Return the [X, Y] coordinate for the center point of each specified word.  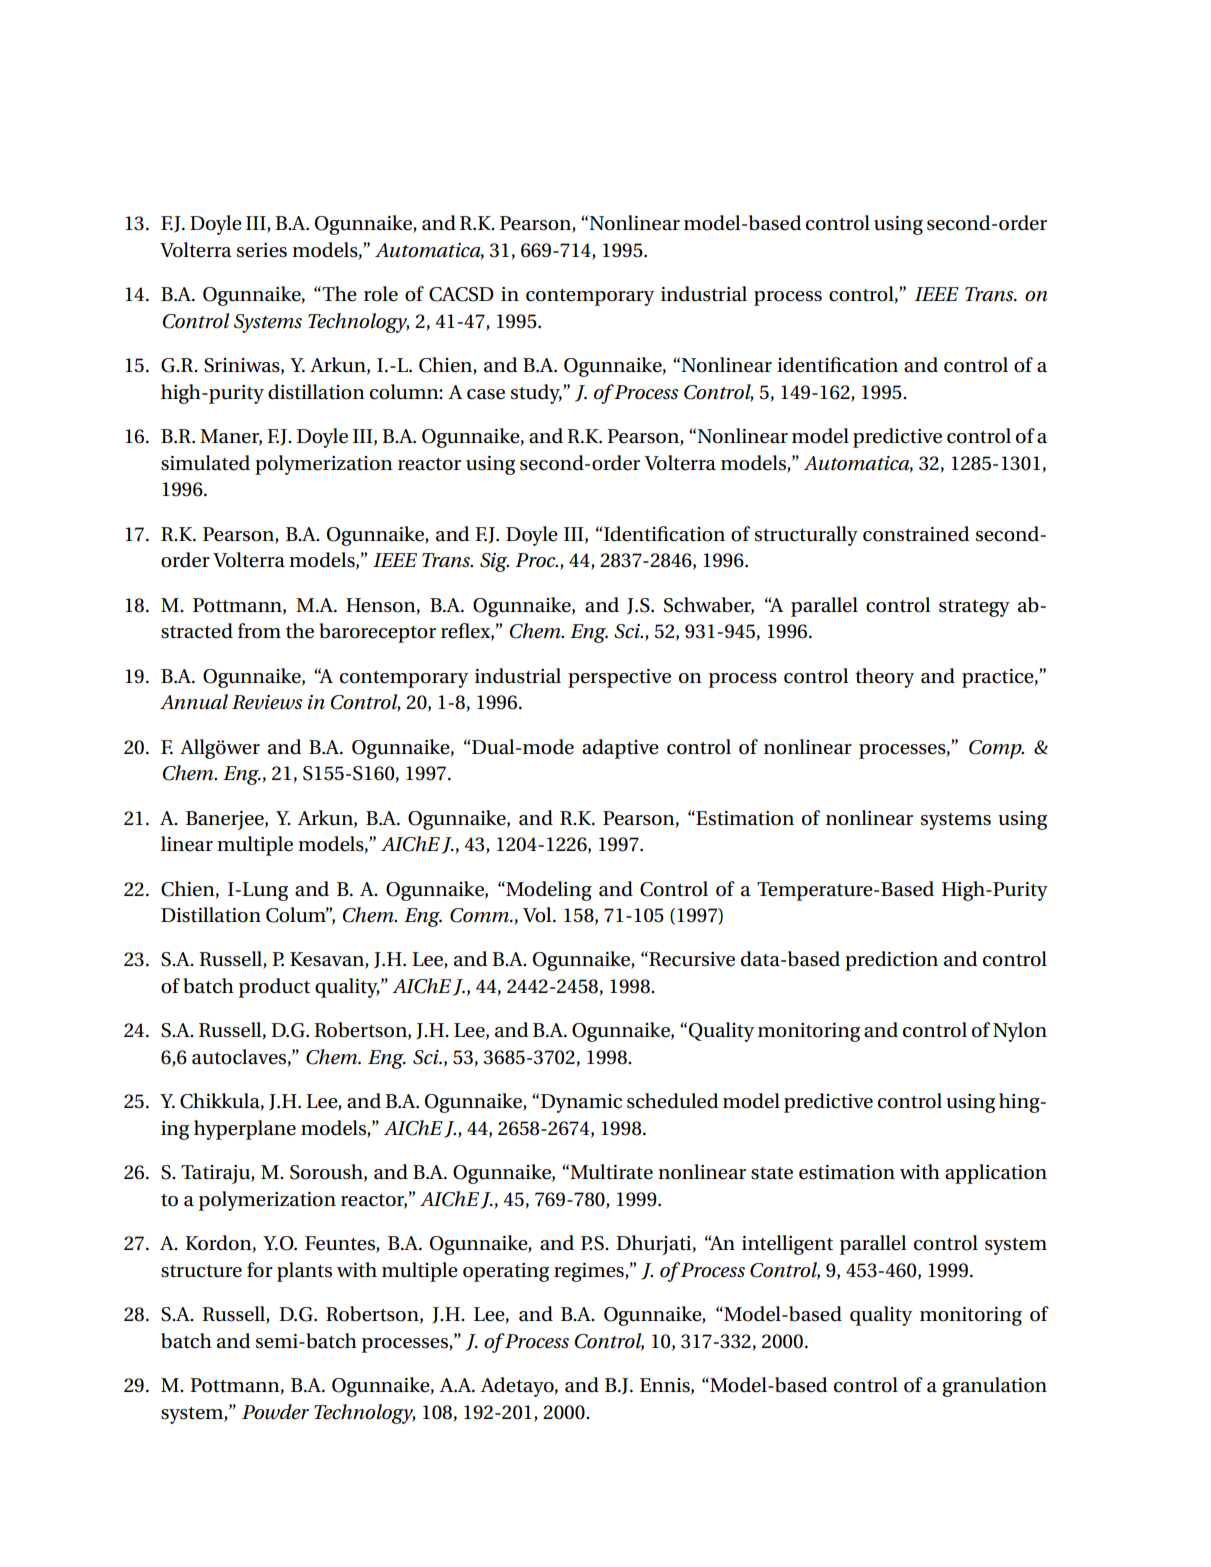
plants [304, 1272]
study [536, 394]
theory [884, 678]
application [996, 1174]
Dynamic [581, 1103]
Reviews [267, 702]
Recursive [691, 959]
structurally [806, 536]
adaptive [620, 749]
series [262, 250]
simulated [205, 463]
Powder [275, 1412]
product [274, 988]
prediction [891, 961]
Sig [494, 562]
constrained [916, 534]
